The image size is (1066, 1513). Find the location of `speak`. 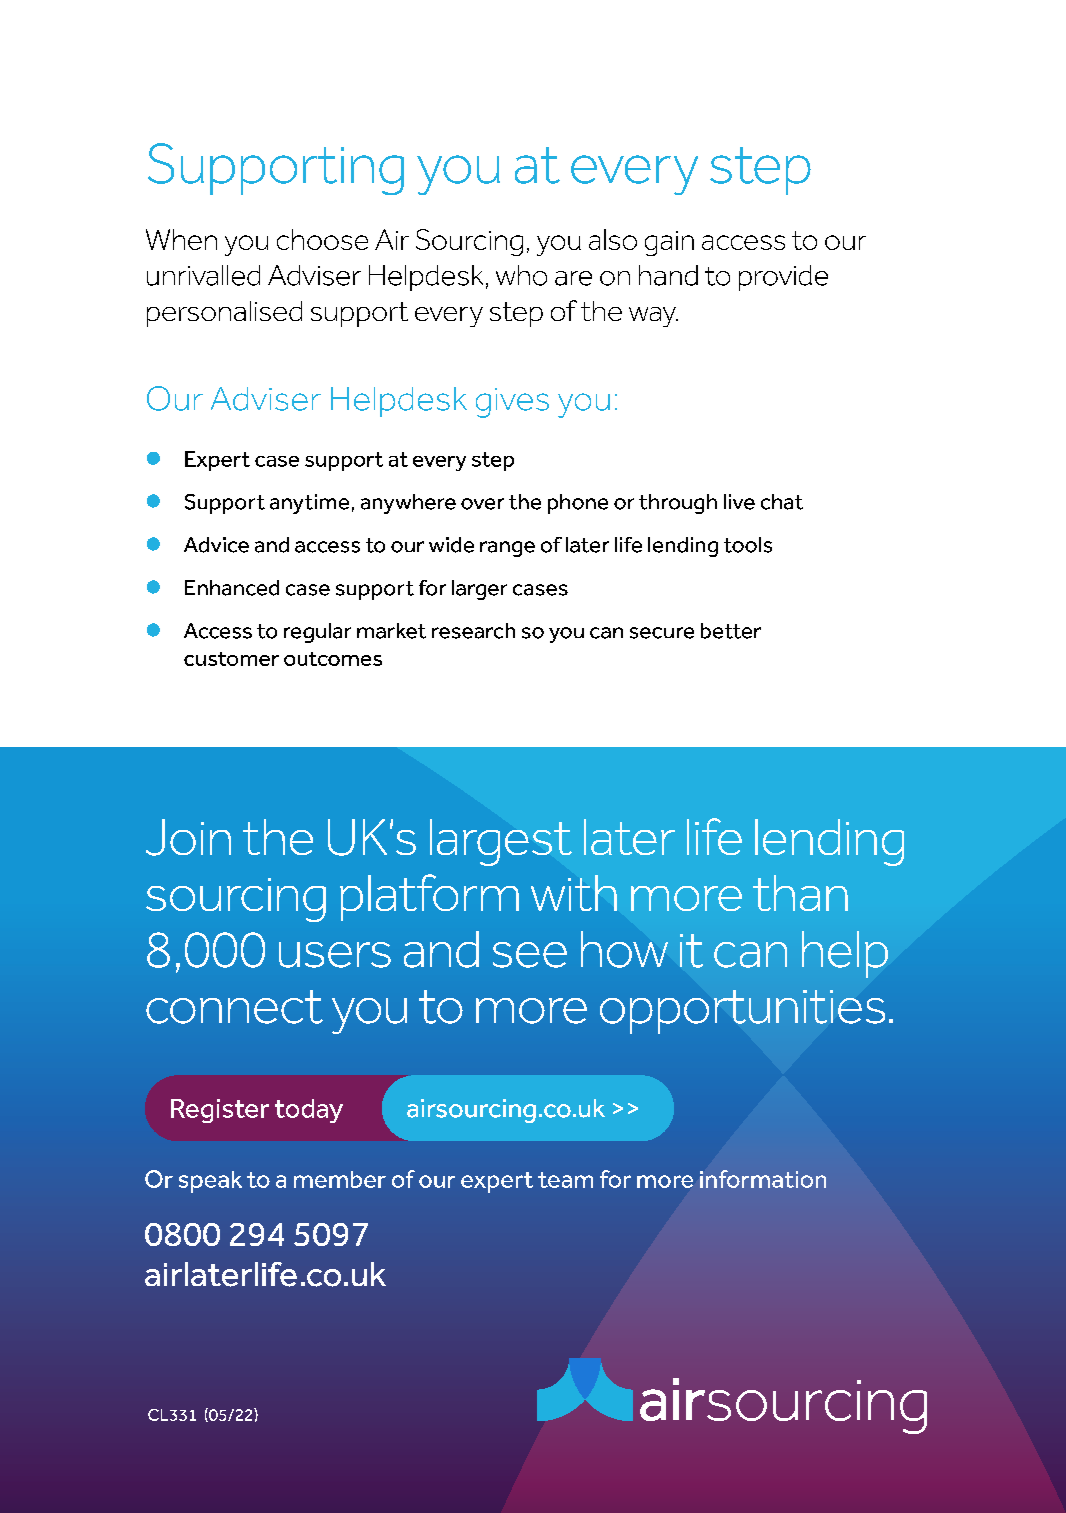

speak is located at coordinates (210, 1182).
